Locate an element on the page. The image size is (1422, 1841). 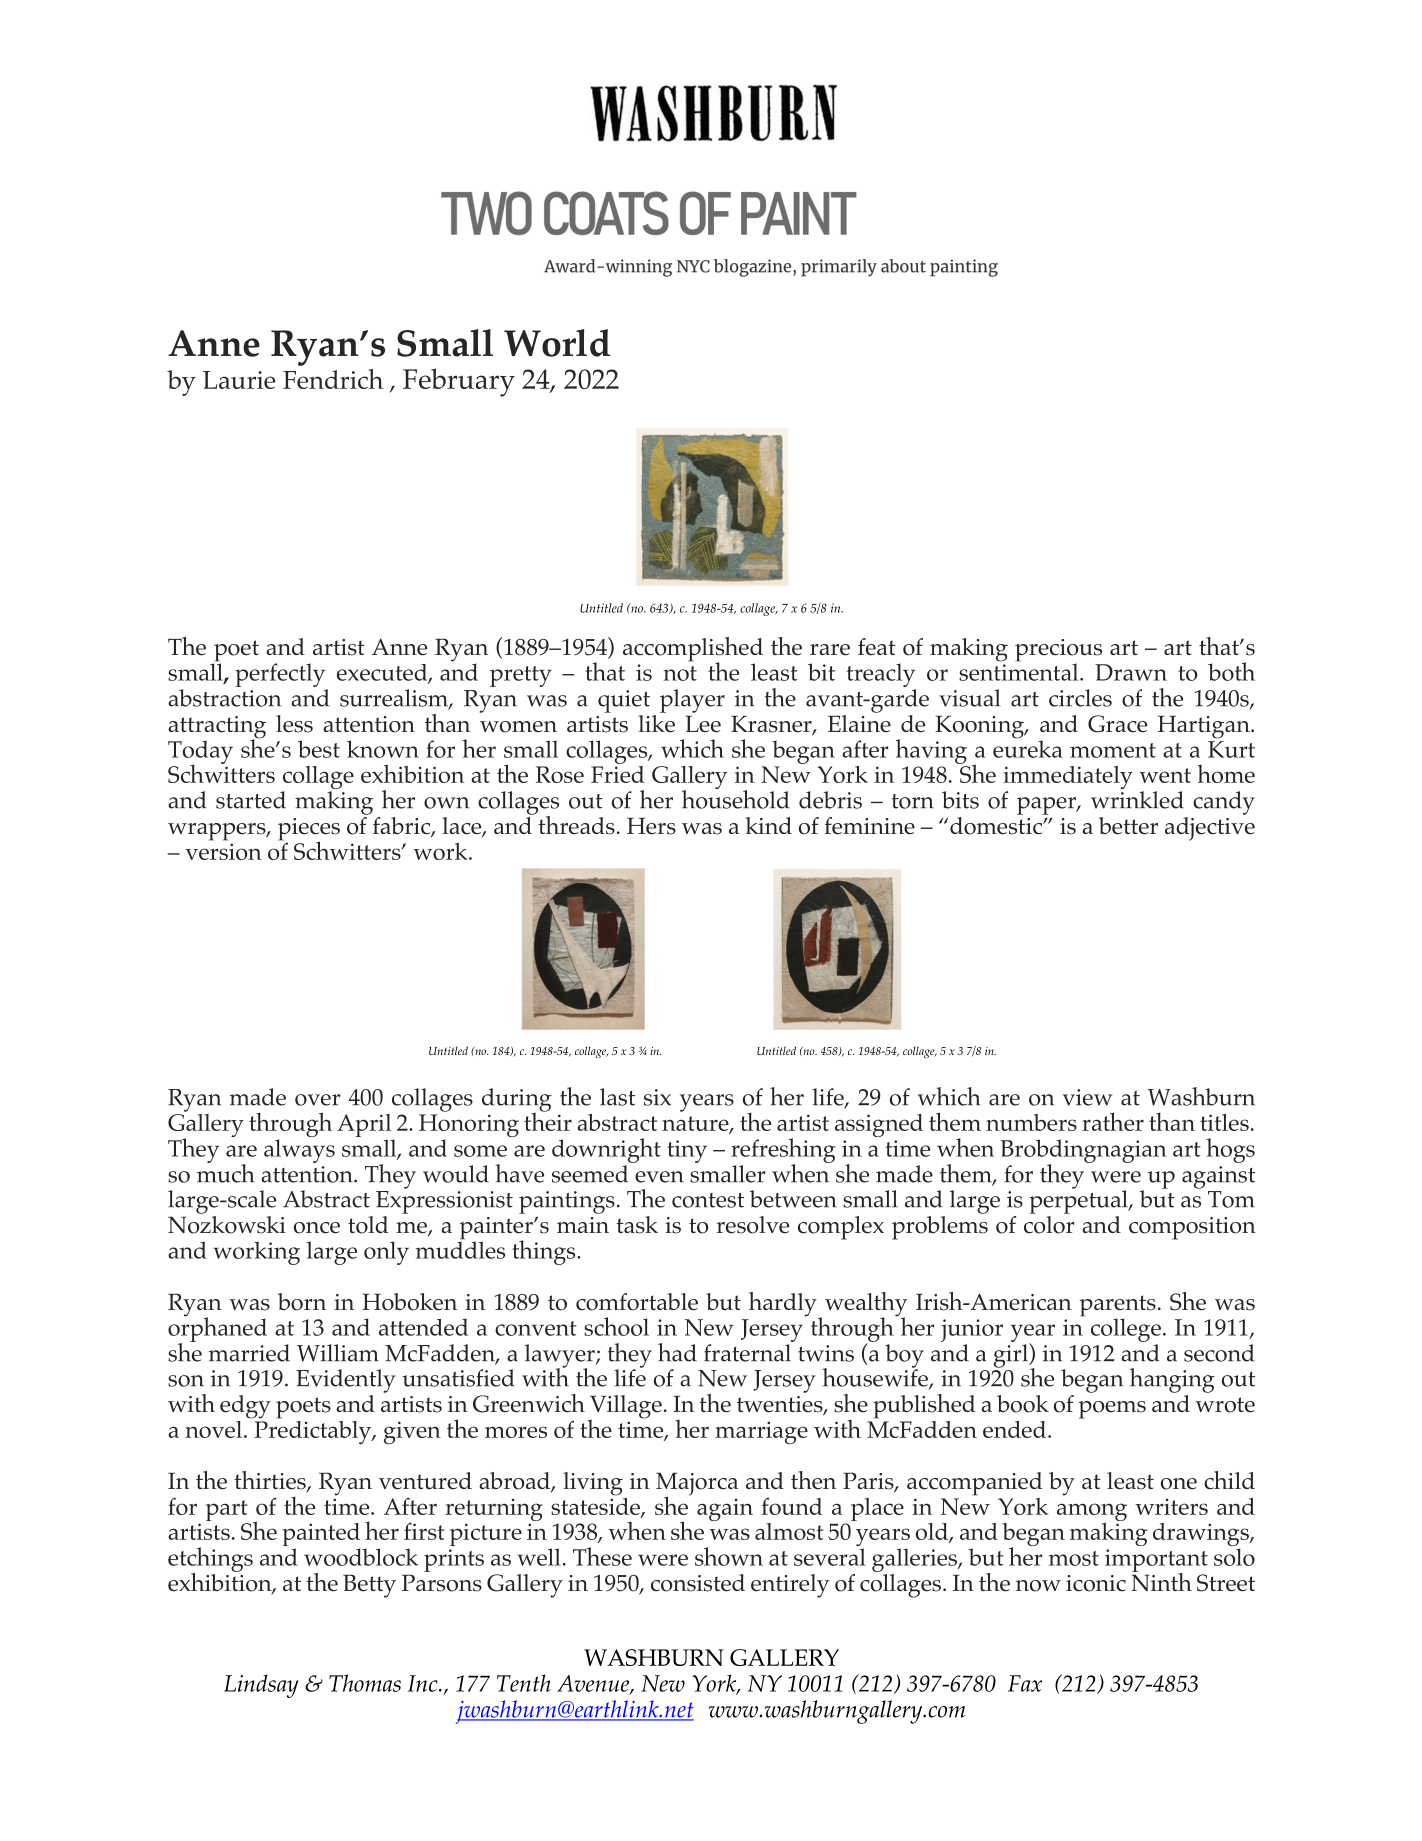
precious is located at coordinates (1058, 651).
